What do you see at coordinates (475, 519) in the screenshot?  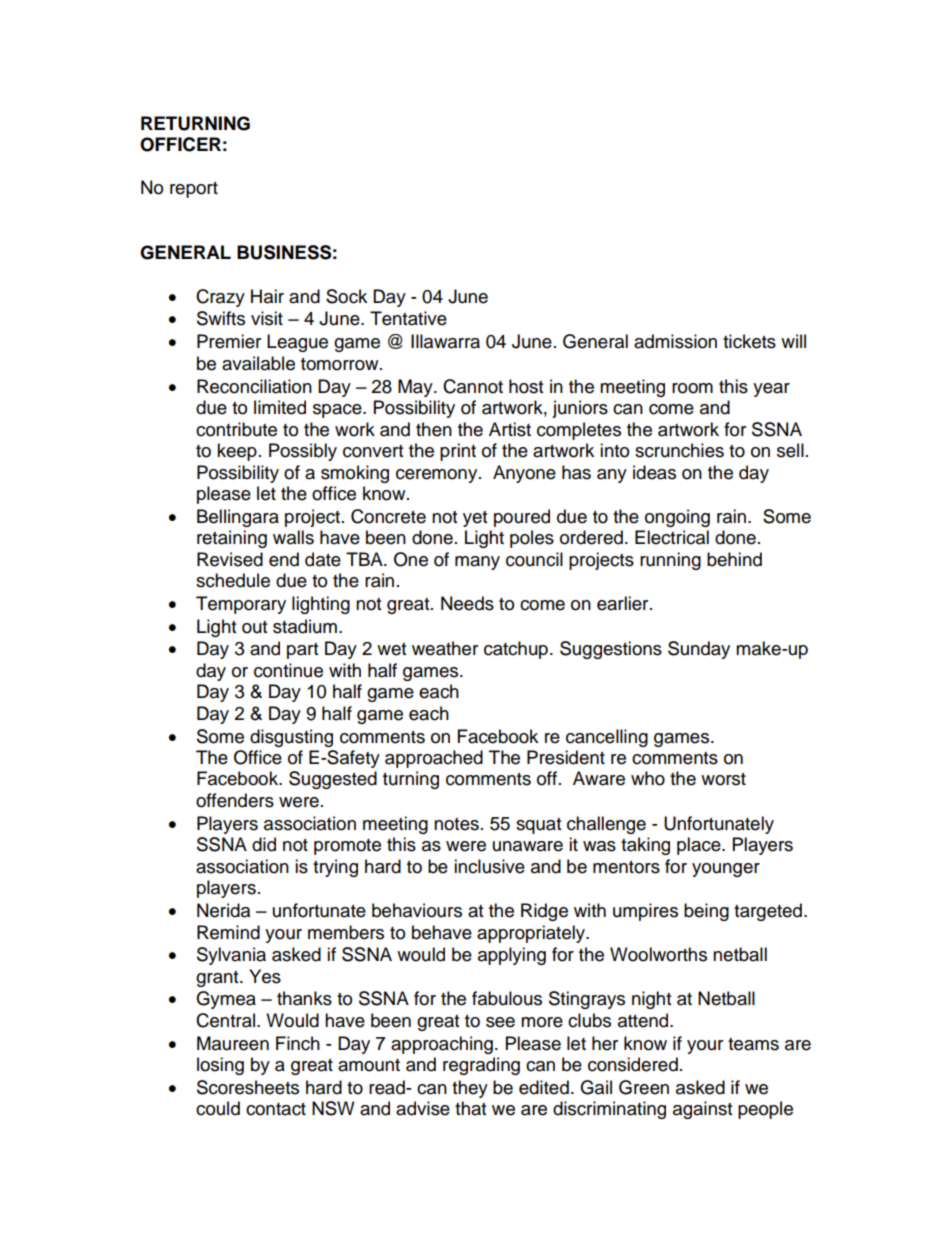 I see `yet` at bounding box center [475, 519].
